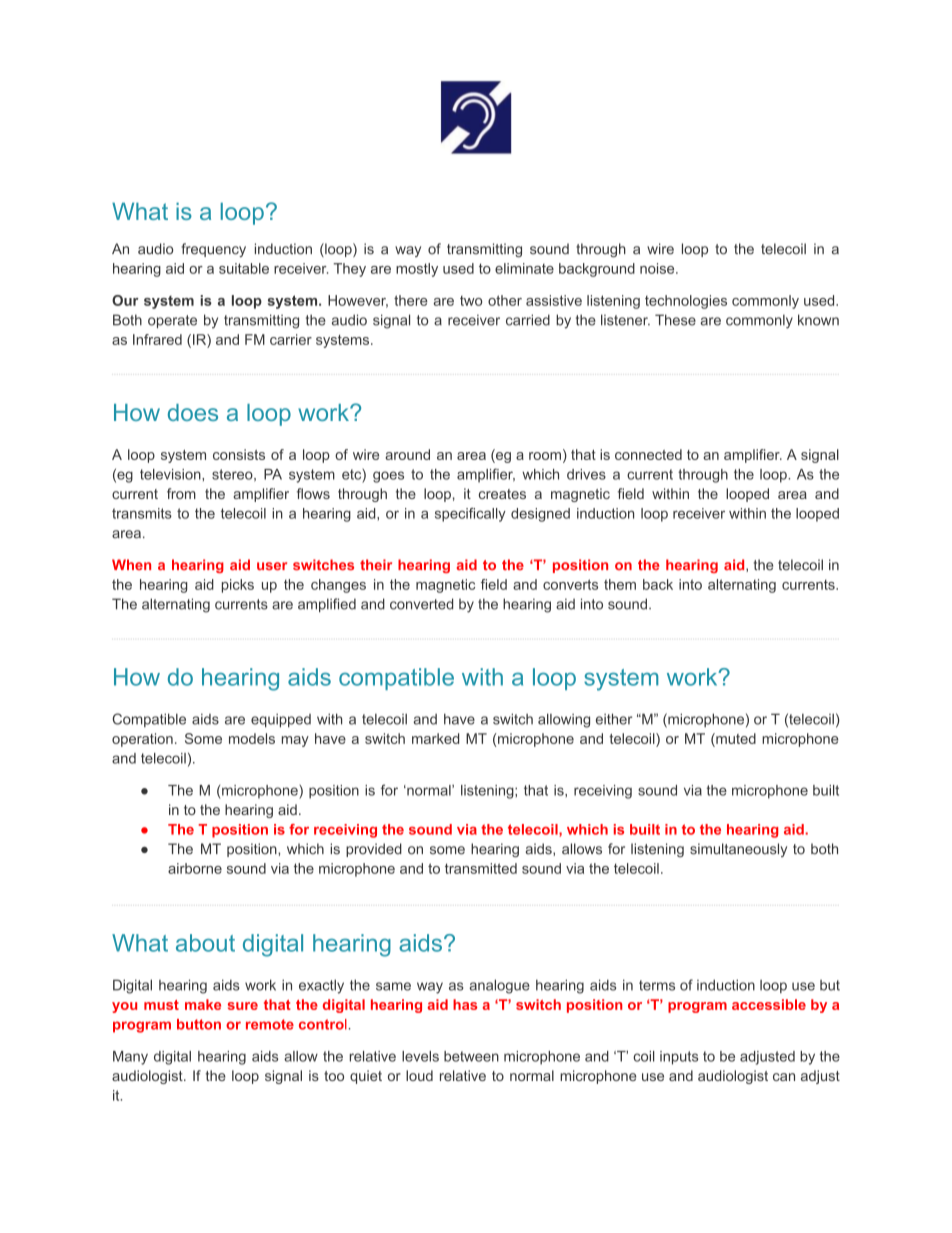  What do you see at coordinates (421, 604) in the image?
I see `converted` at bounding box center [421, 604].
